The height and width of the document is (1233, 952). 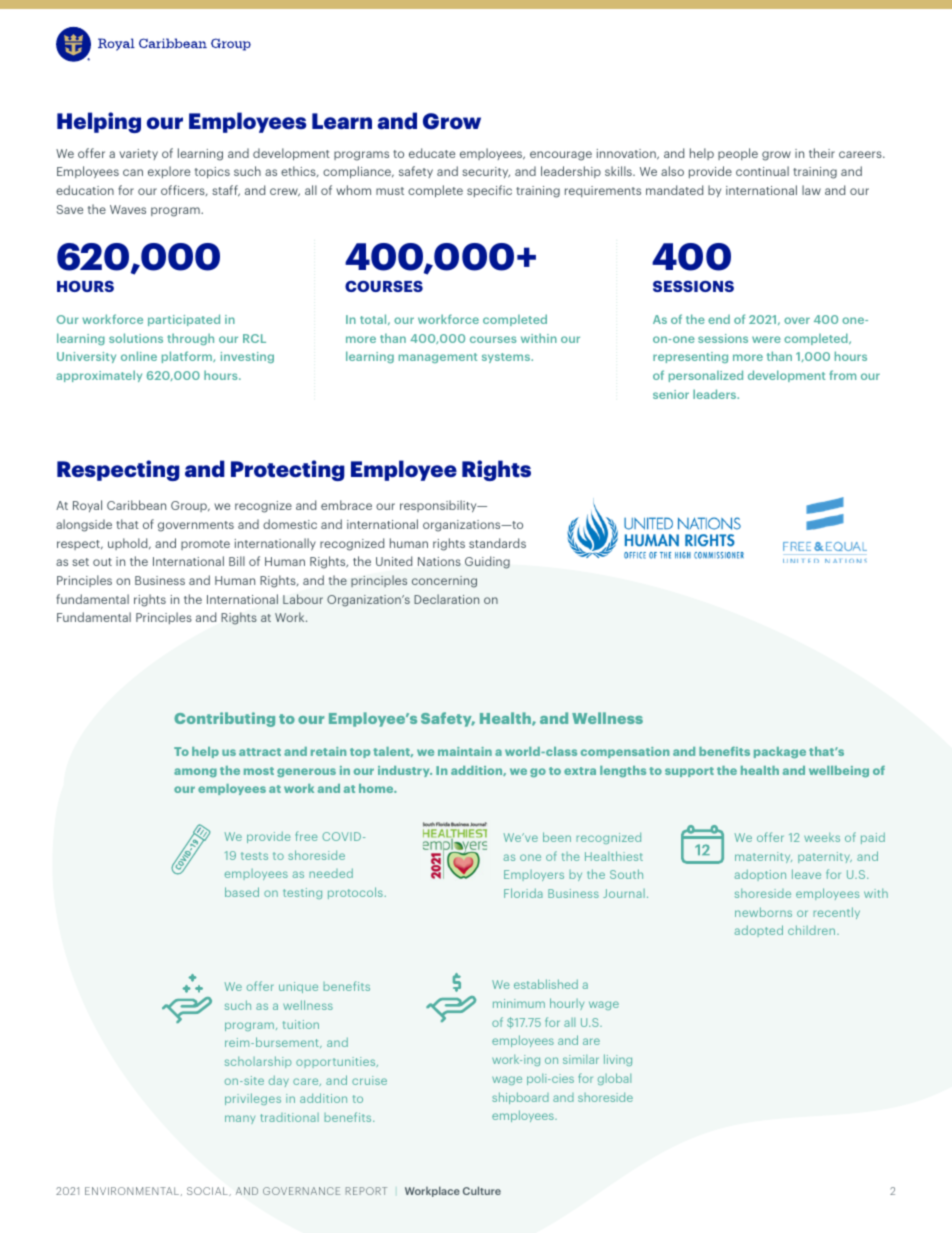 I want to click on Declaration, so click(x=446, y=599).
